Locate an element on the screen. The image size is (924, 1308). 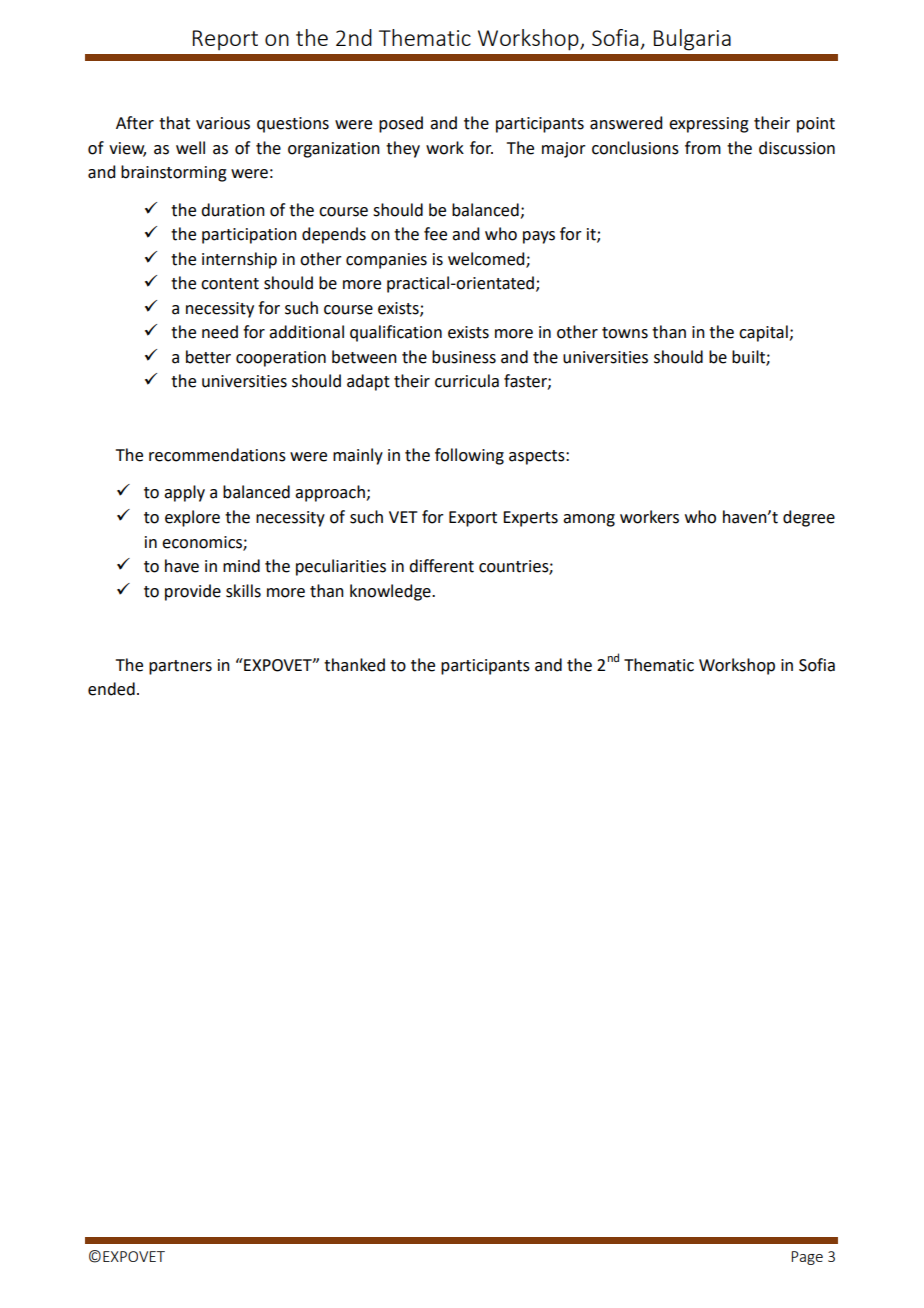
posed is located at coordinates (401, 124).
